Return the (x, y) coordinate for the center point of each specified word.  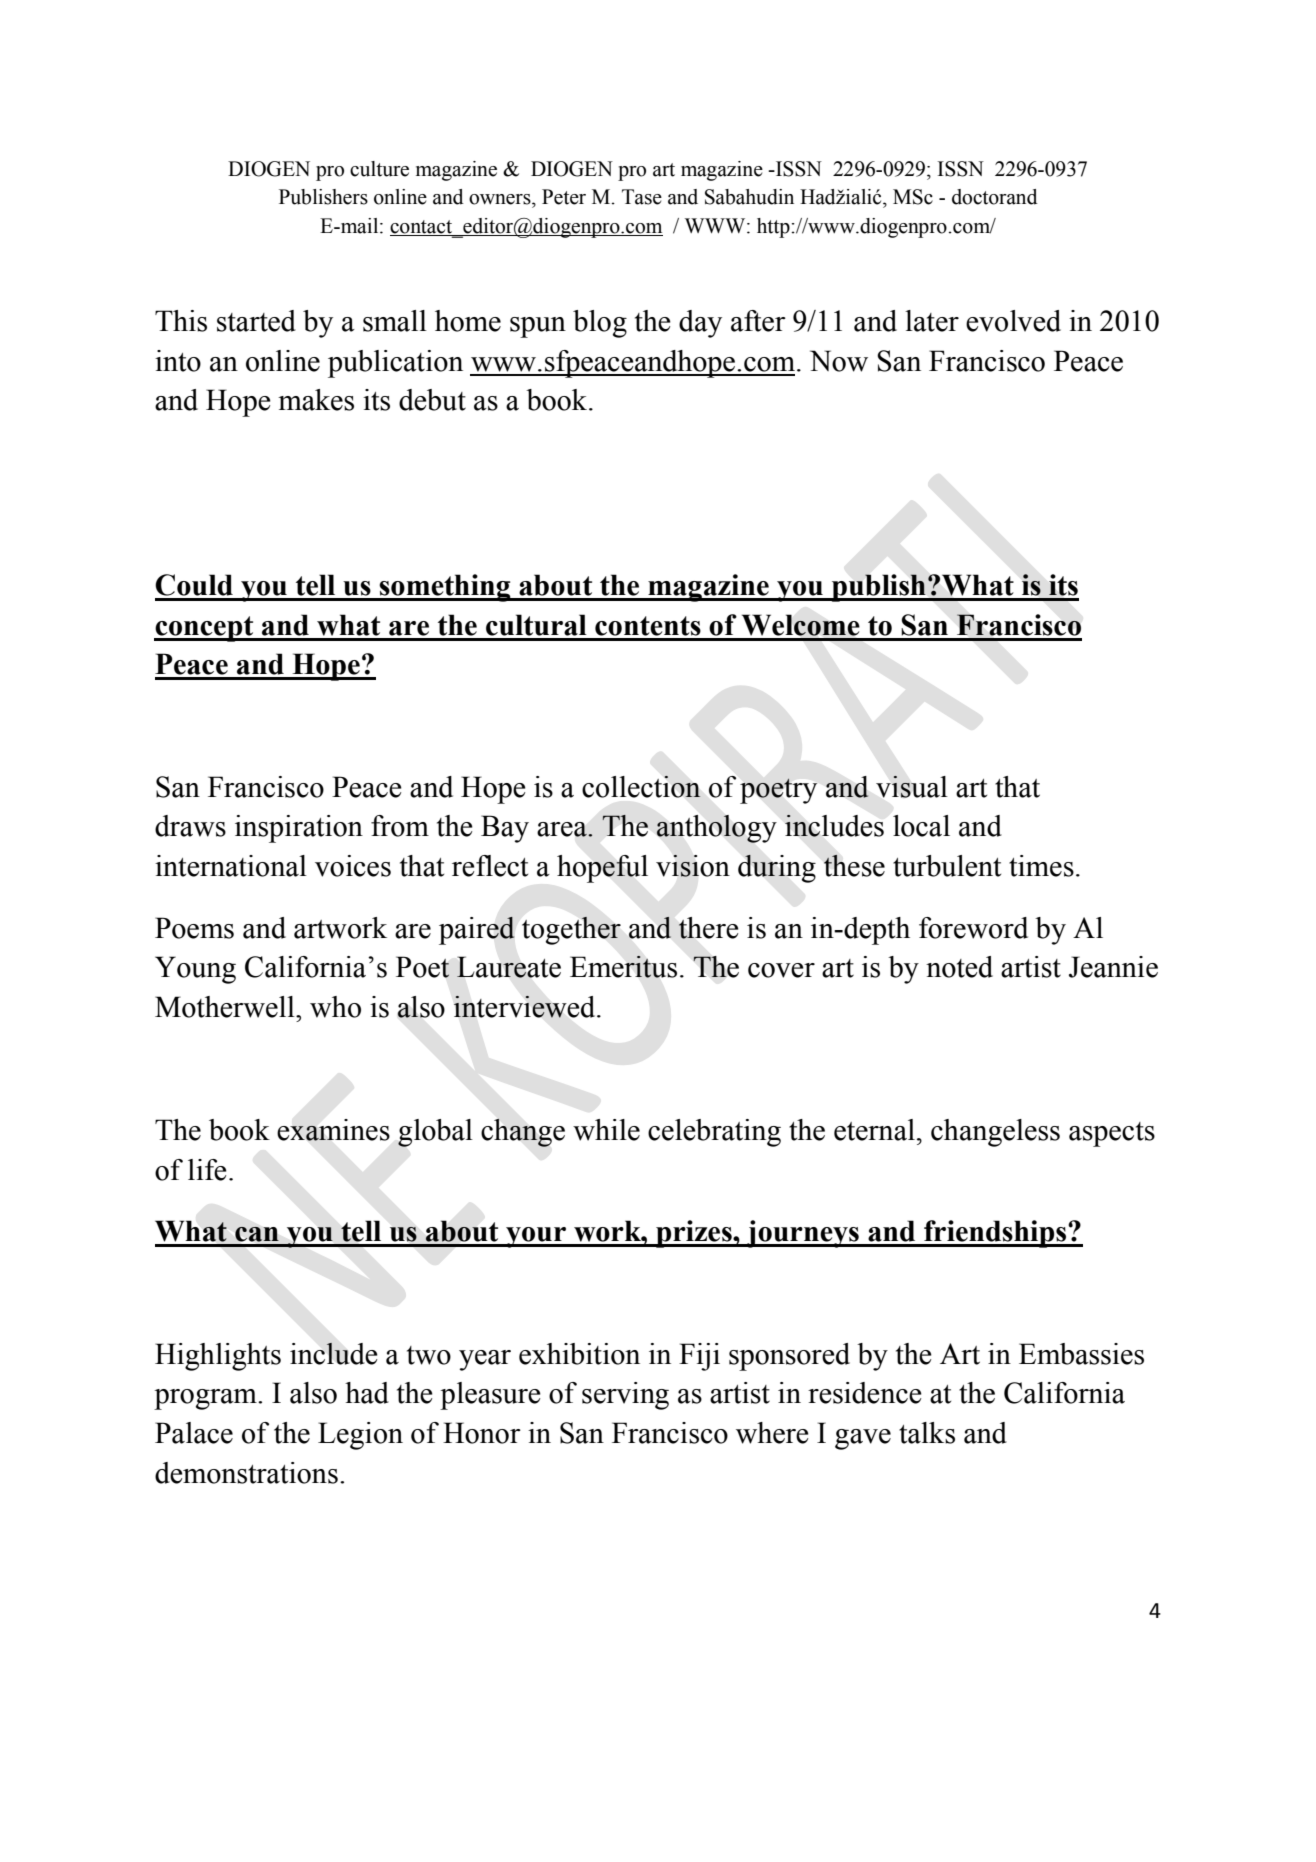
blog (600, 324)
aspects (1112, 1134)
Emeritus (623, 966)
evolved (1013, 321)
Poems (194, 928)
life (207, 1170)
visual (912, 786)
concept (205, 629)
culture (379, 169)
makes (316, 400)
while (606, 1130)
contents (648, 626)
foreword (973, 928)
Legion (360, 1436)
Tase (642, 197)
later (932, 321)
